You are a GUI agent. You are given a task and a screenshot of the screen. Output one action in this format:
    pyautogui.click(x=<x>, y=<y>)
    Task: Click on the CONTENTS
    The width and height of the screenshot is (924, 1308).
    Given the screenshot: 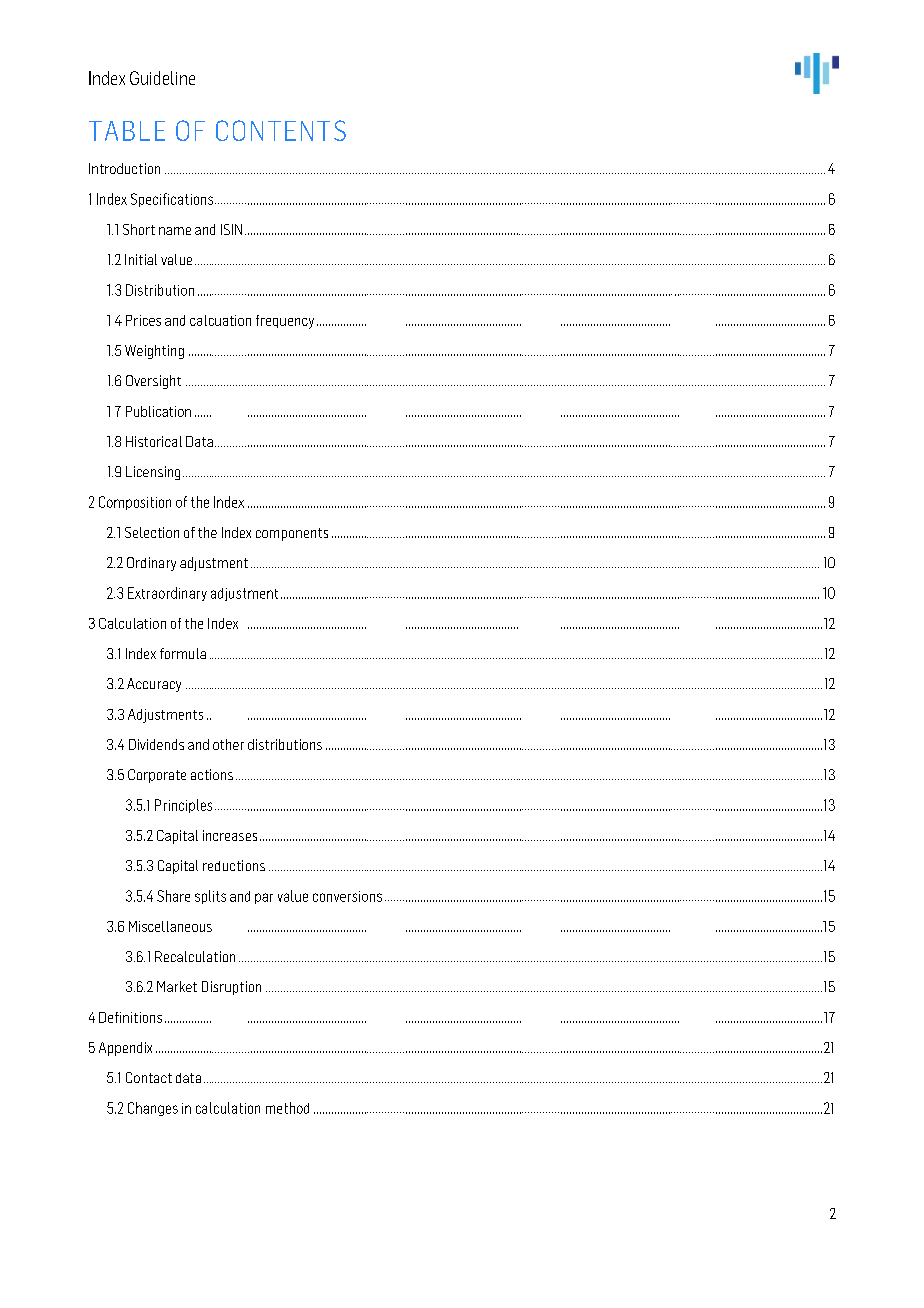 What is the action you would take?
    pyautogui.click(x=281, y=130)
